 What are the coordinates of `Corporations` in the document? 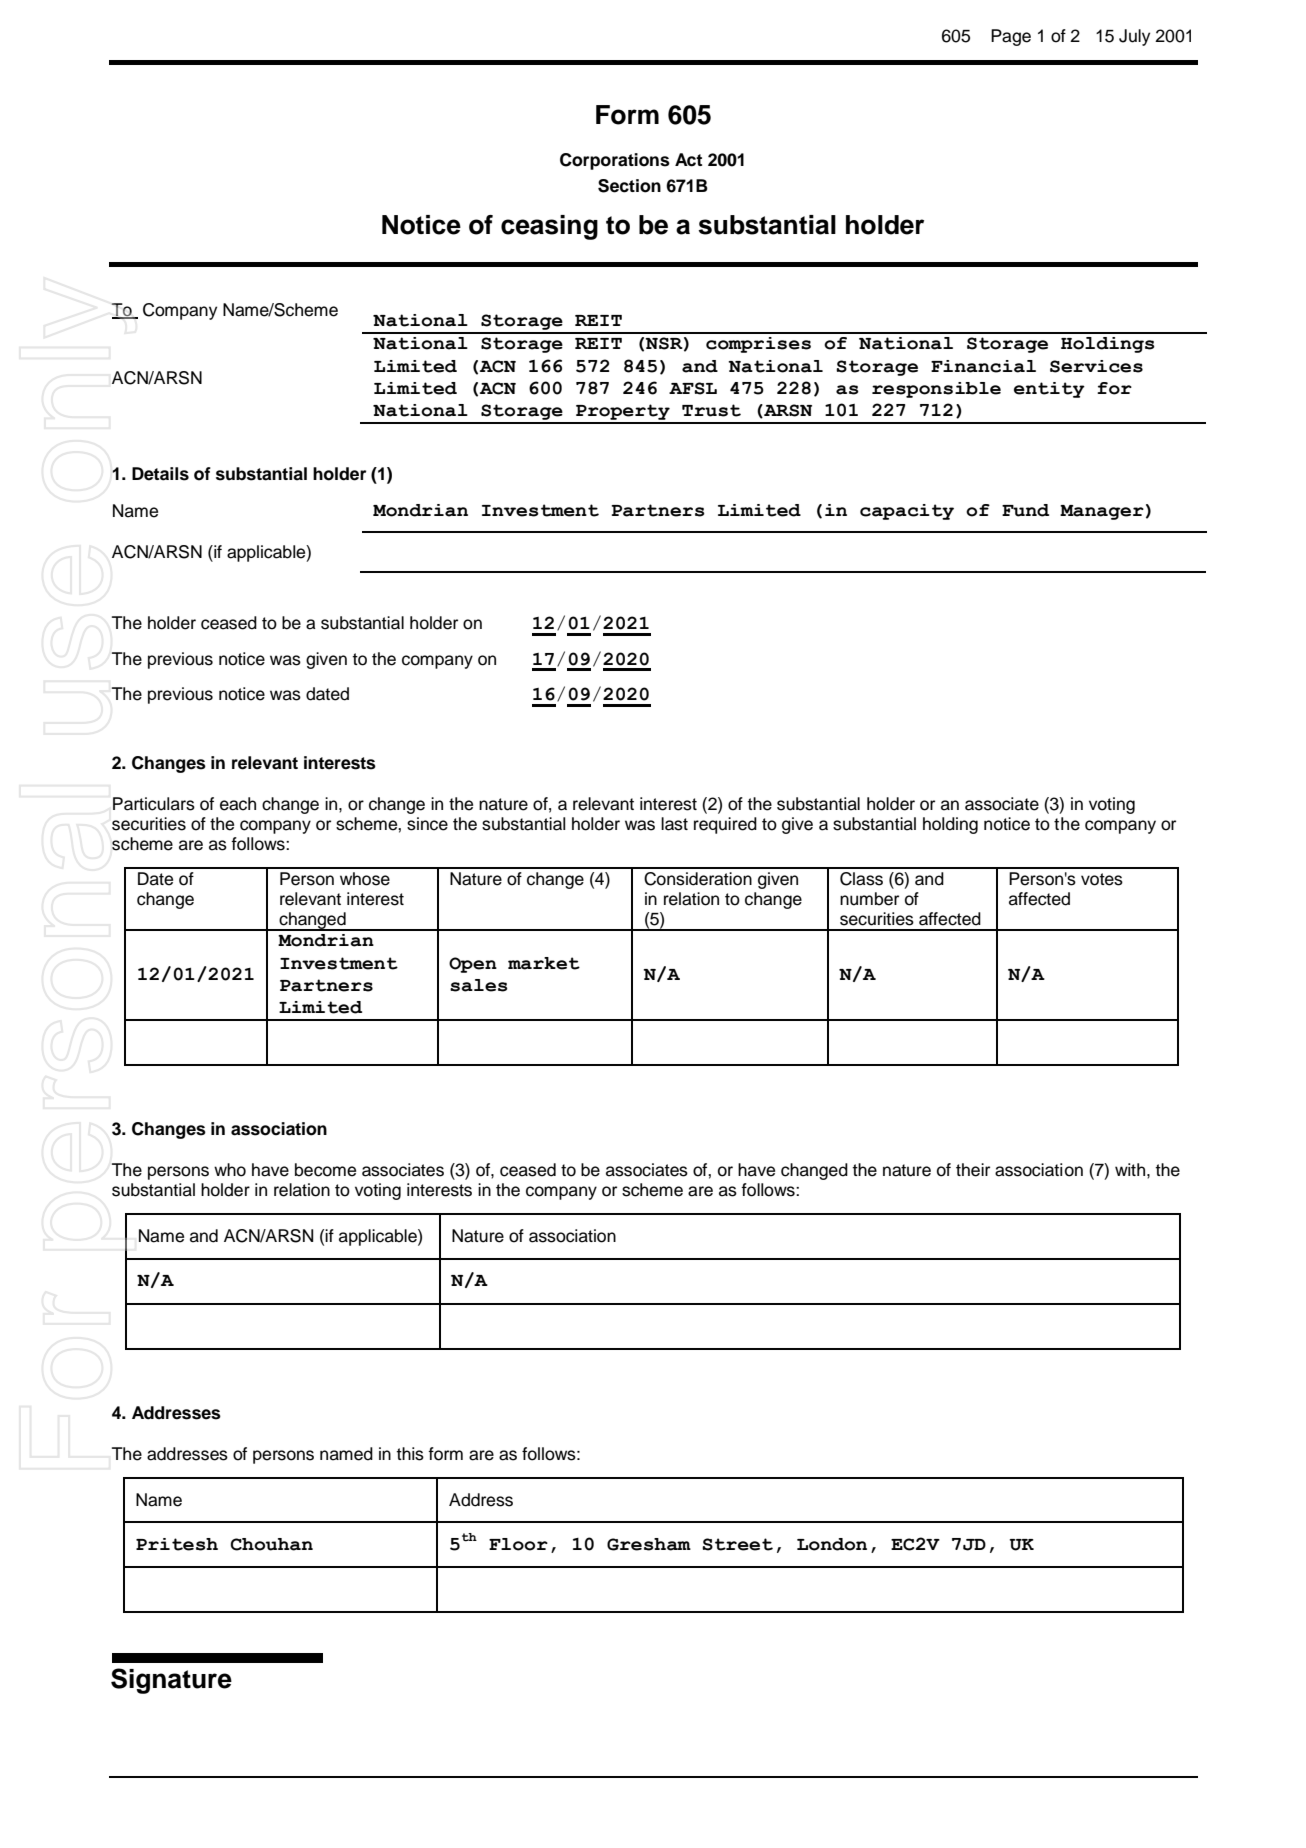 It's located at (615, 161).
